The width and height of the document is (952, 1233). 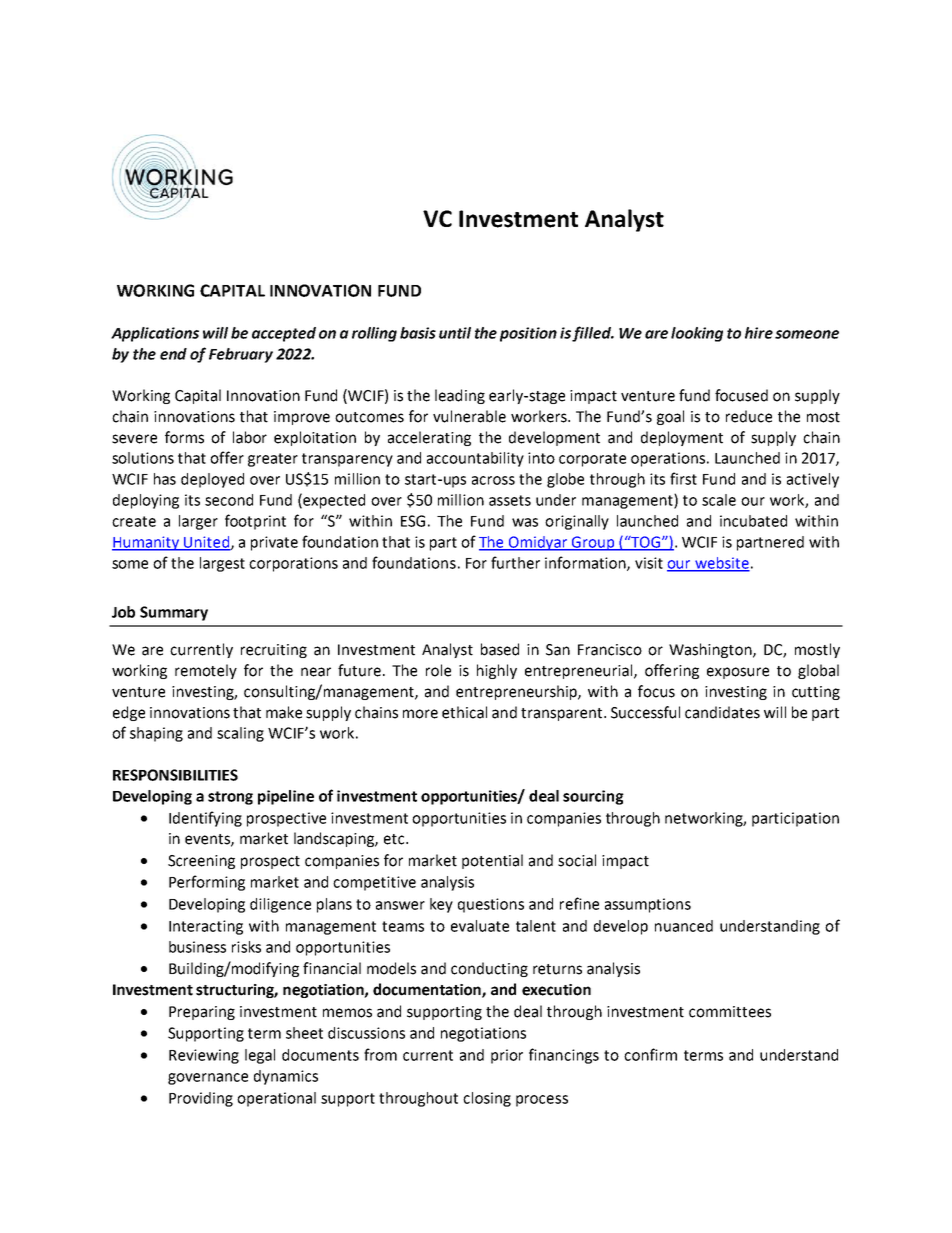 I want to click on Reviewing, so click(x=204, y=1056).
